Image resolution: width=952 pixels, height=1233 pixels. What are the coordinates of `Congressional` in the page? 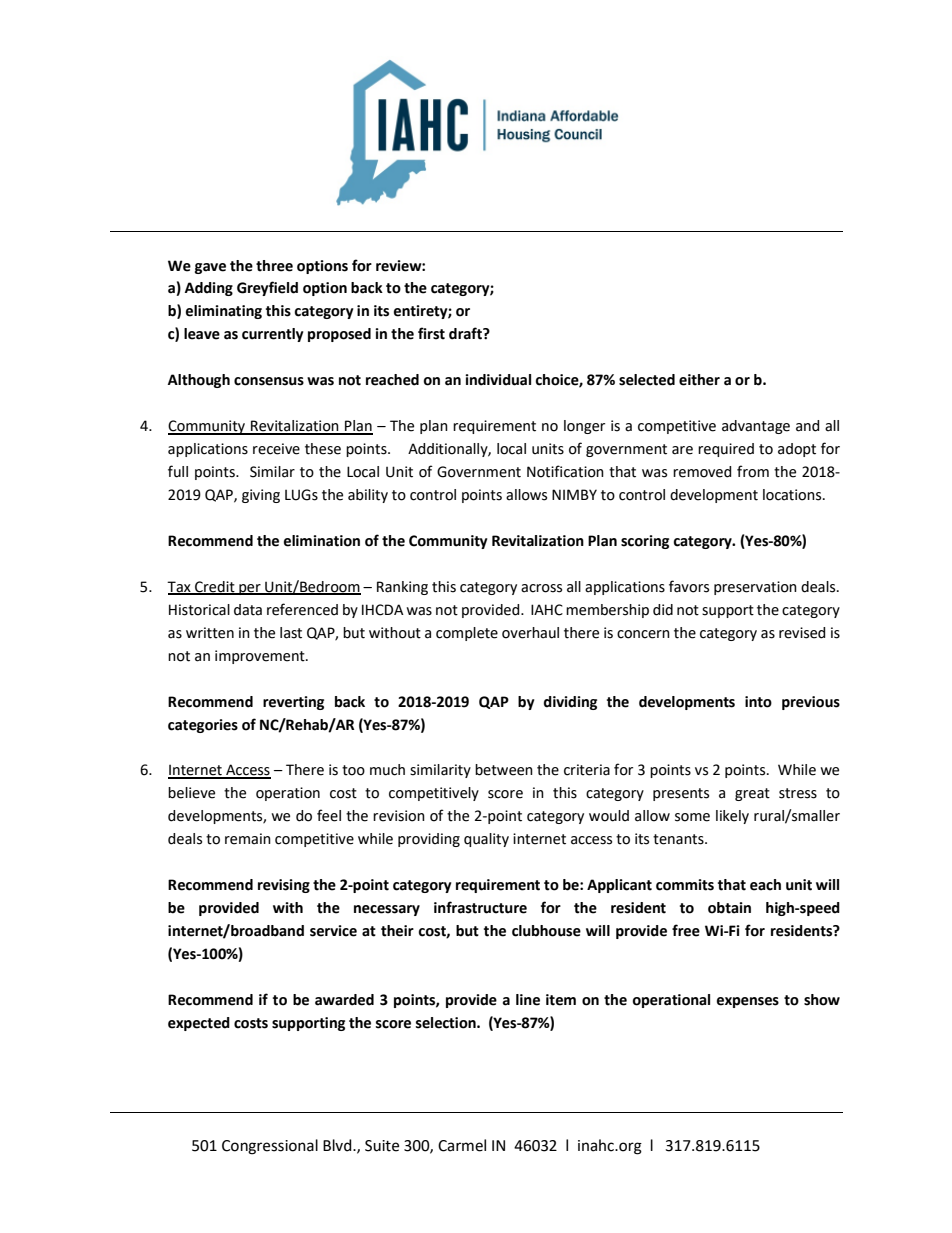 It's located at (270, 1147).
